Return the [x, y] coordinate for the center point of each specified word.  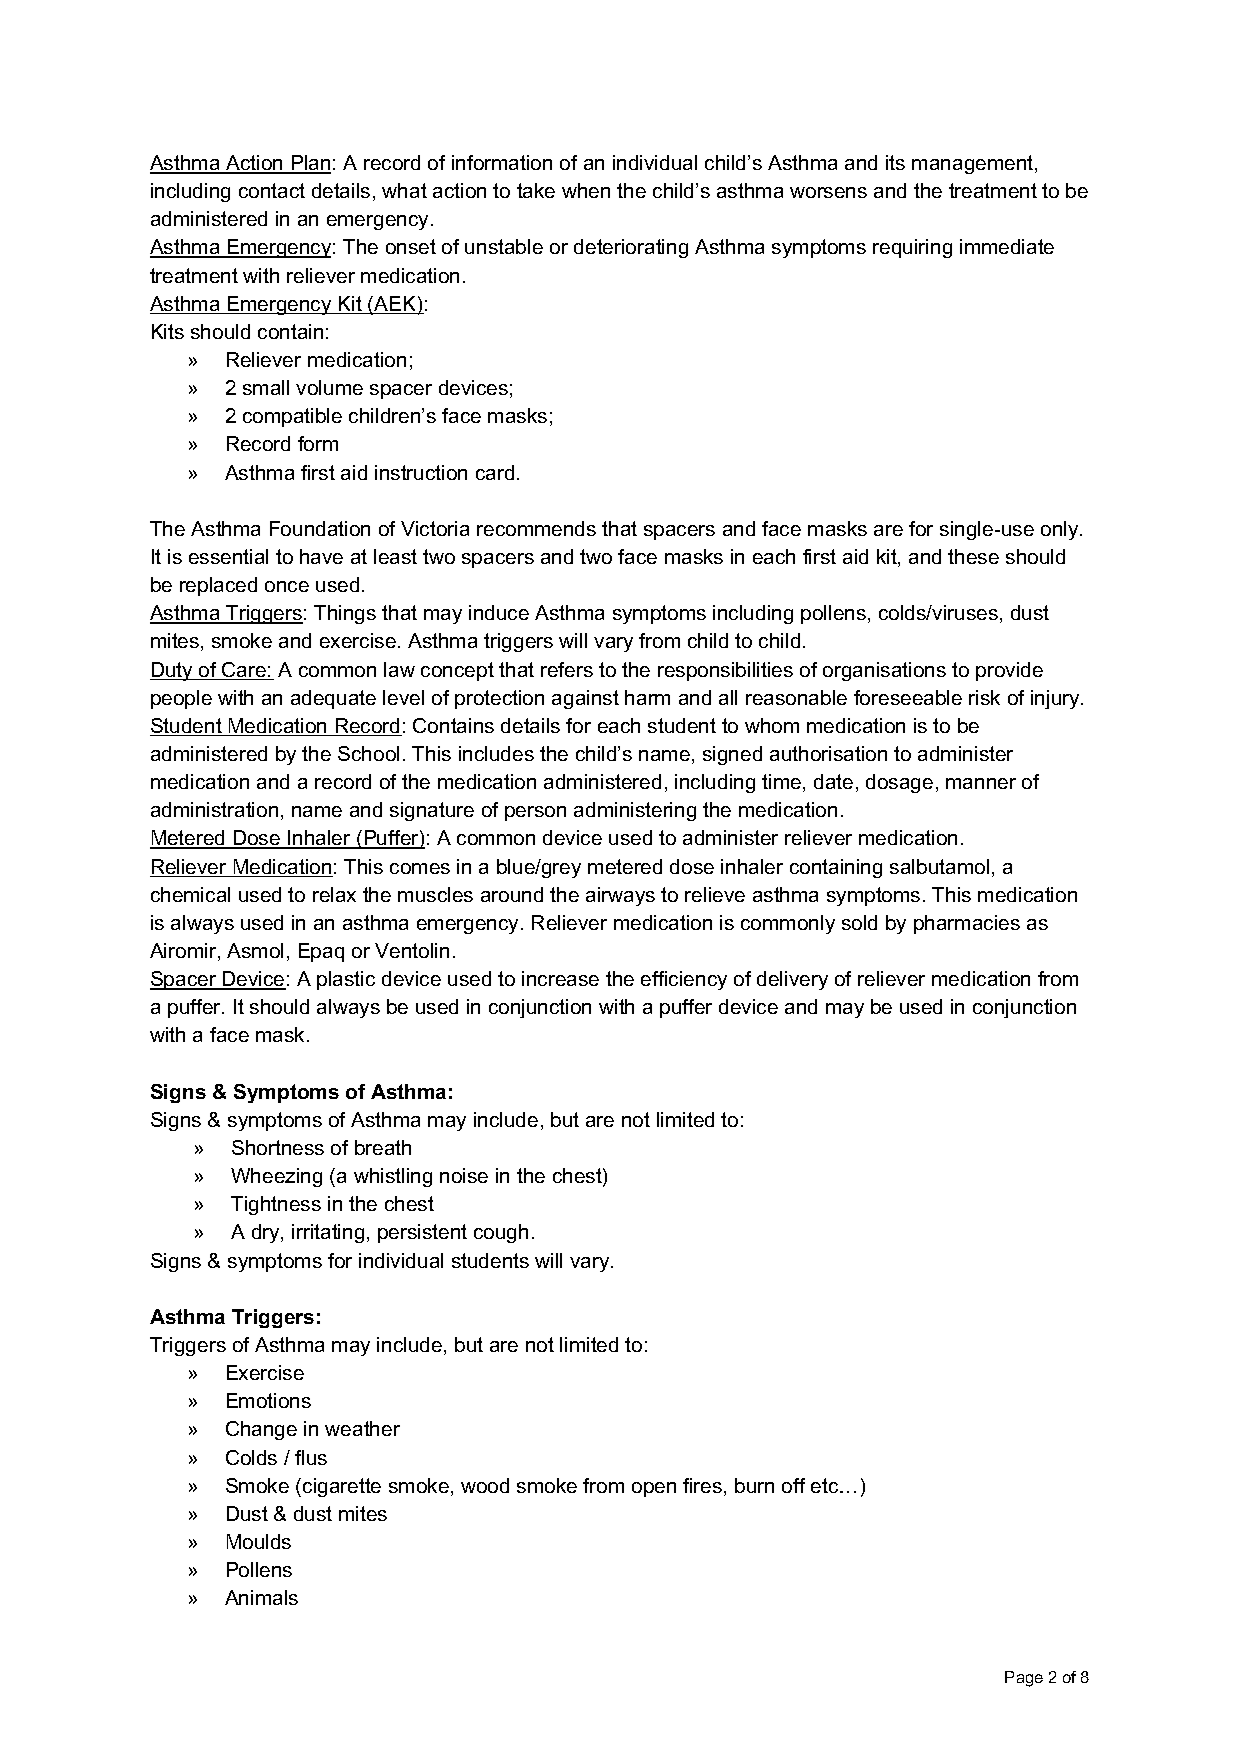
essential [228, 556]
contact [272, 190]
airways [620, 896]
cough [501, 1233]
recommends [536, 528]
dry [267, 1233]
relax [334, 894]
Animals [261, 1597]
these [973, 556]
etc [826, 1485]
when [586, 190]
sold [859, 922]
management [974, 164]
